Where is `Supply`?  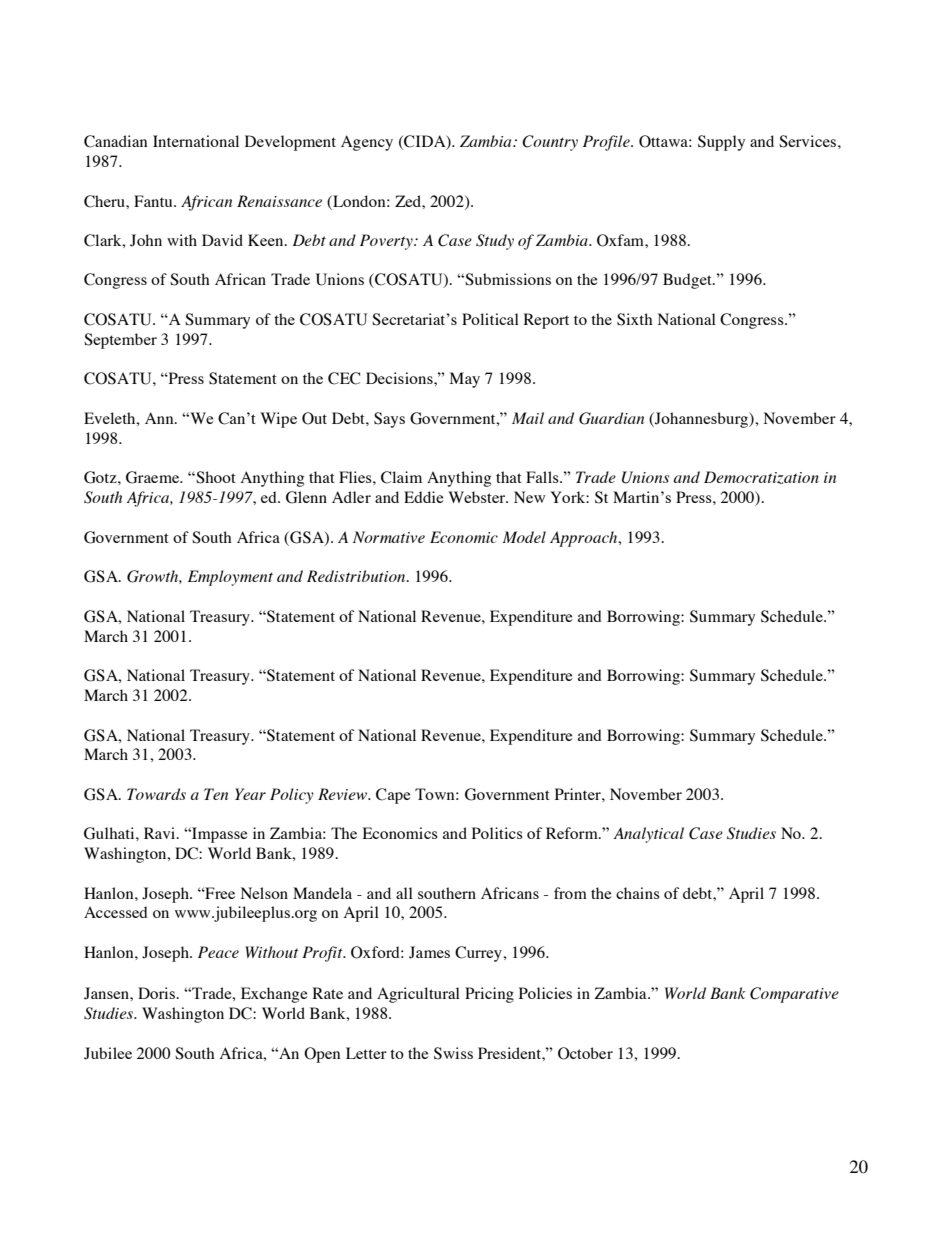
Supply is located at coordinates (721, 143).
